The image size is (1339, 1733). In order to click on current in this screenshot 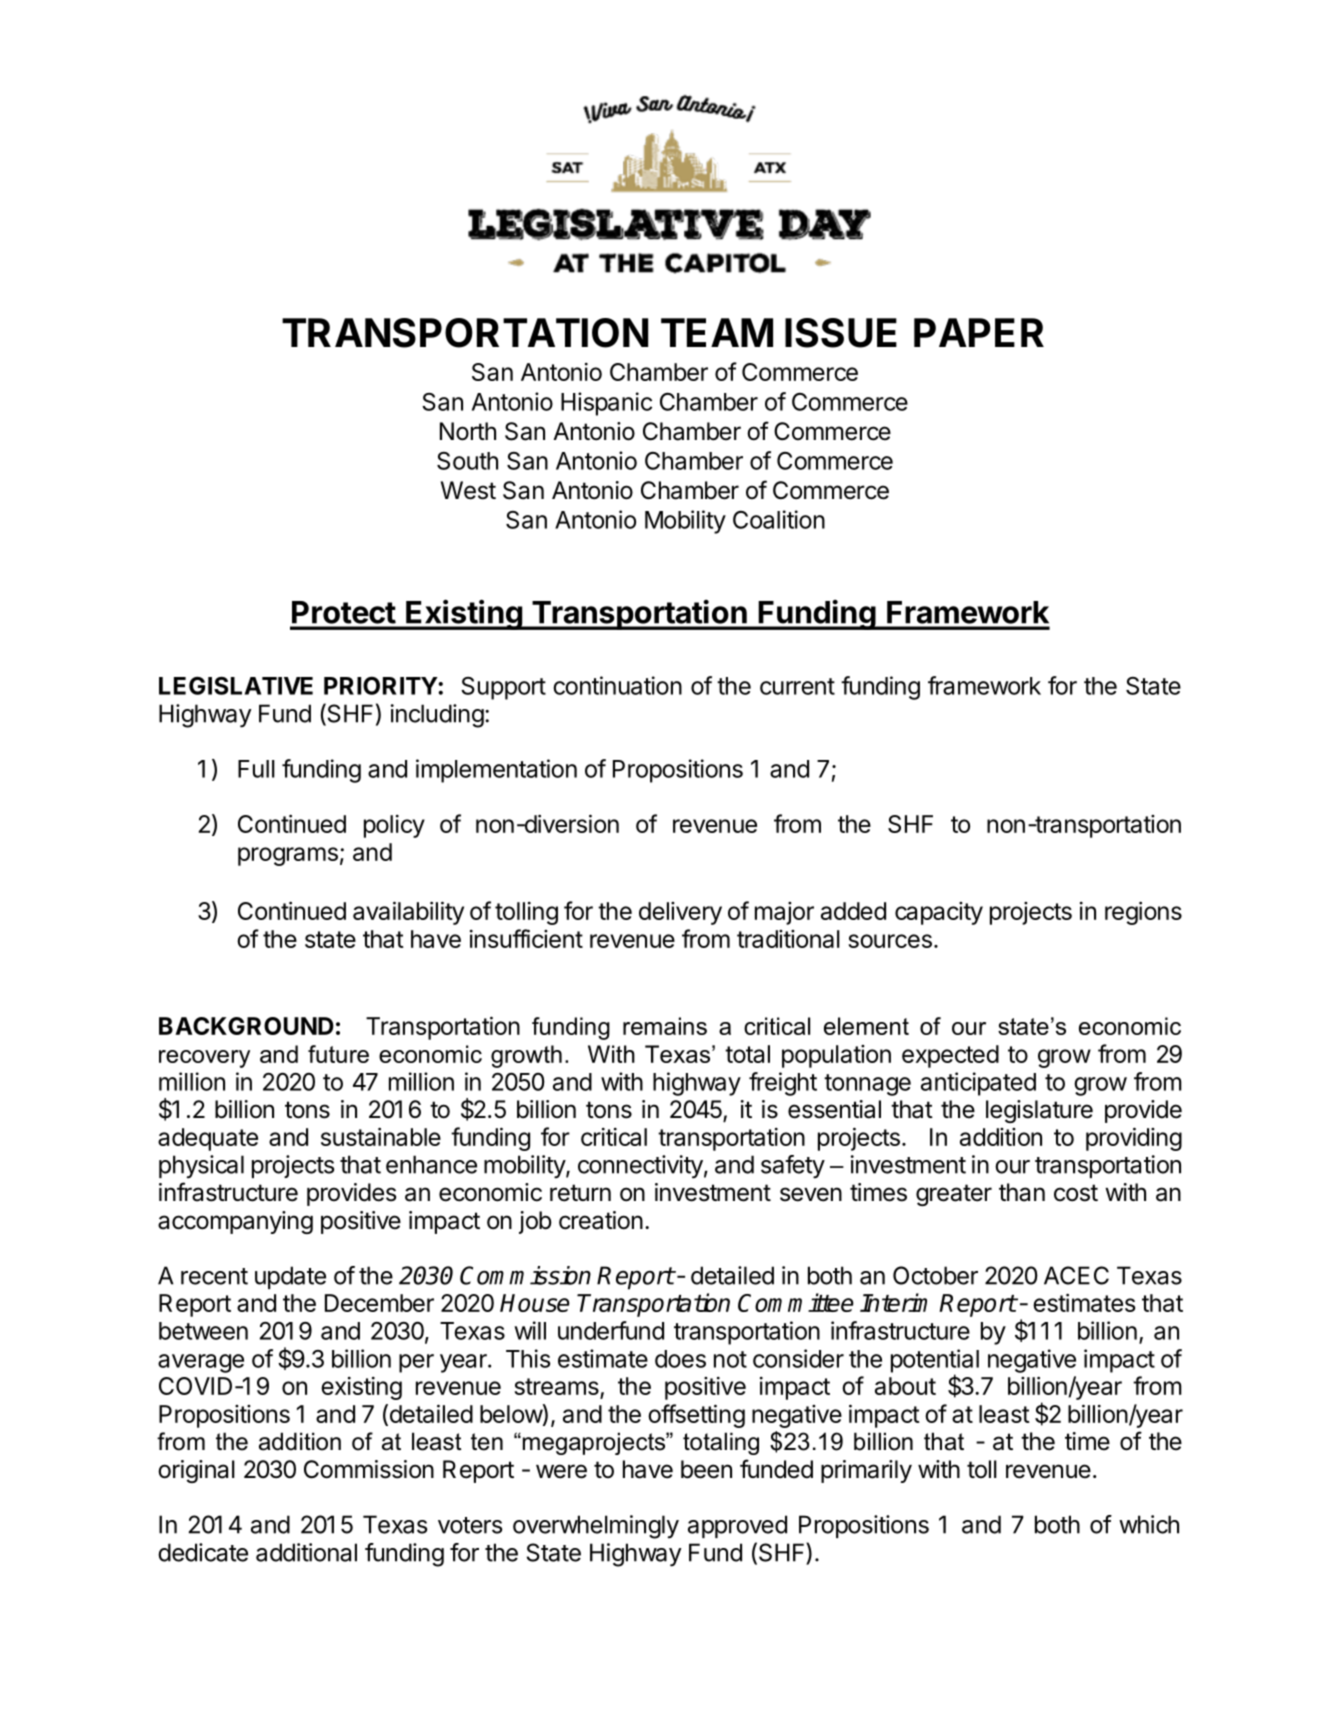, I will do `click(797, 686)`.
